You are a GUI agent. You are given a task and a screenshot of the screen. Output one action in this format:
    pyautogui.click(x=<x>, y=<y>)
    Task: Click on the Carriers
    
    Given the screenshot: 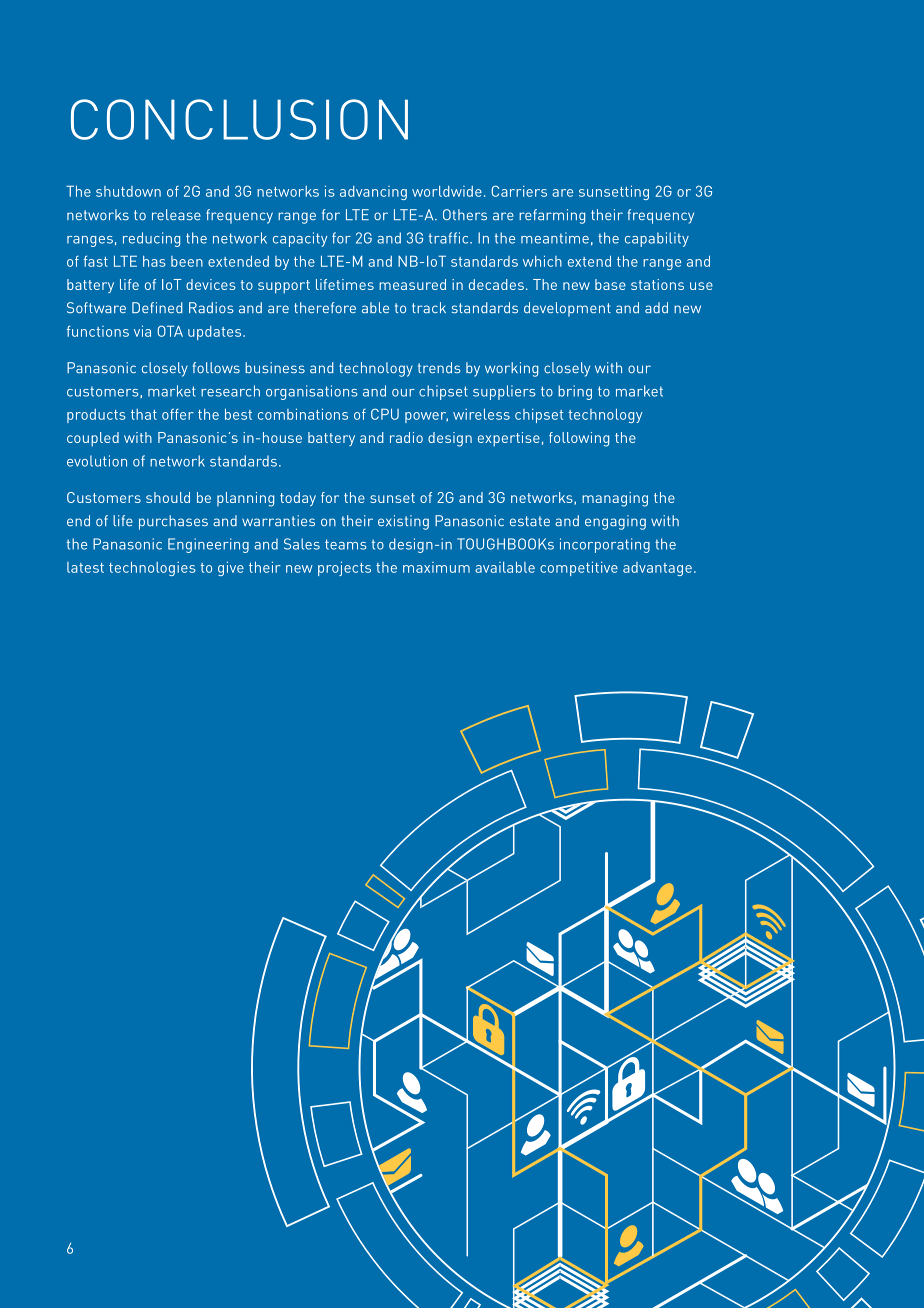 What is the action you would take?
    pyautogui.click(x=519, y=191)
